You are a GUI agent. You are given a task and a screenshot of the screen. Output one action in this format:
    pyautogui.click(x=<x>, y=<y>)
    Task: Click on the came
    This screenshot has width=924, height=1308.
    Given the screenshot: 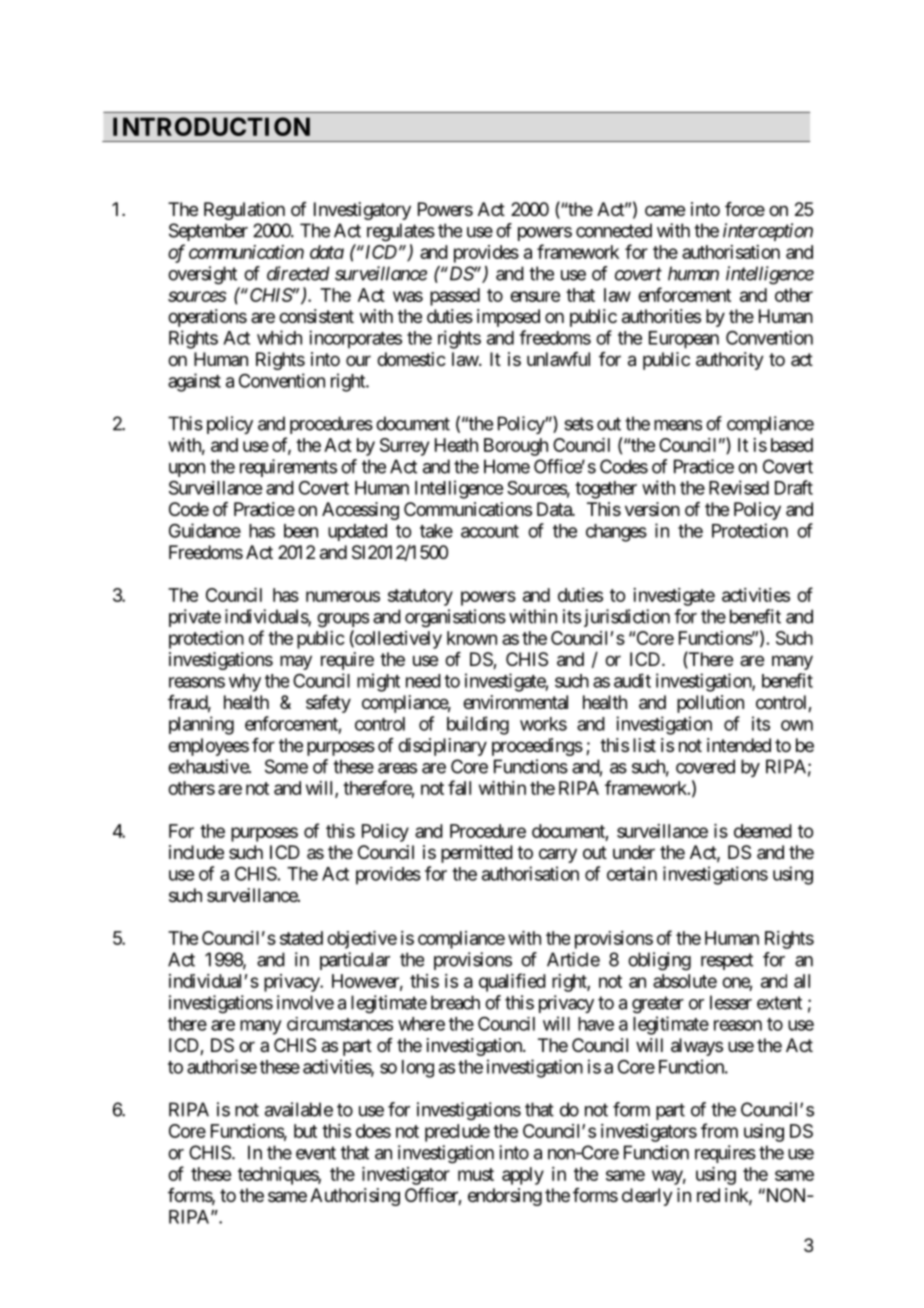 What is the action you would take?
    pyautogui.click(x=665, y=210)
